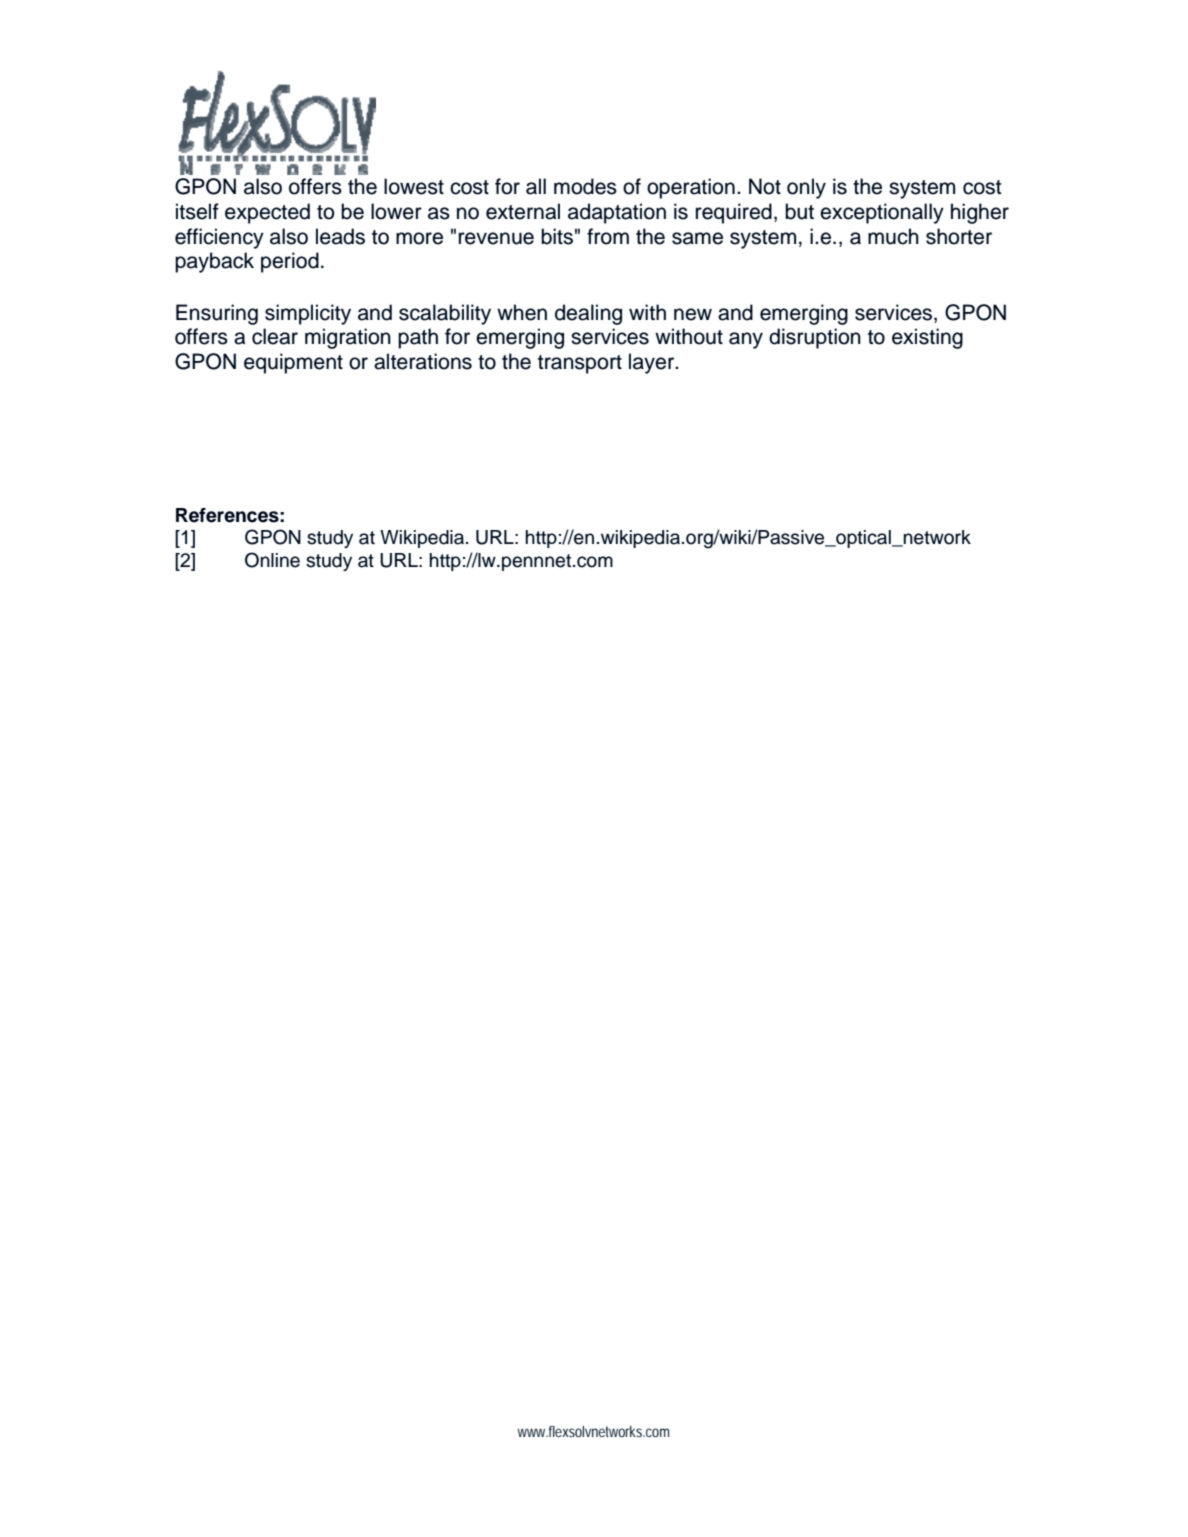  I want to click on expected, so click(267, 213).
